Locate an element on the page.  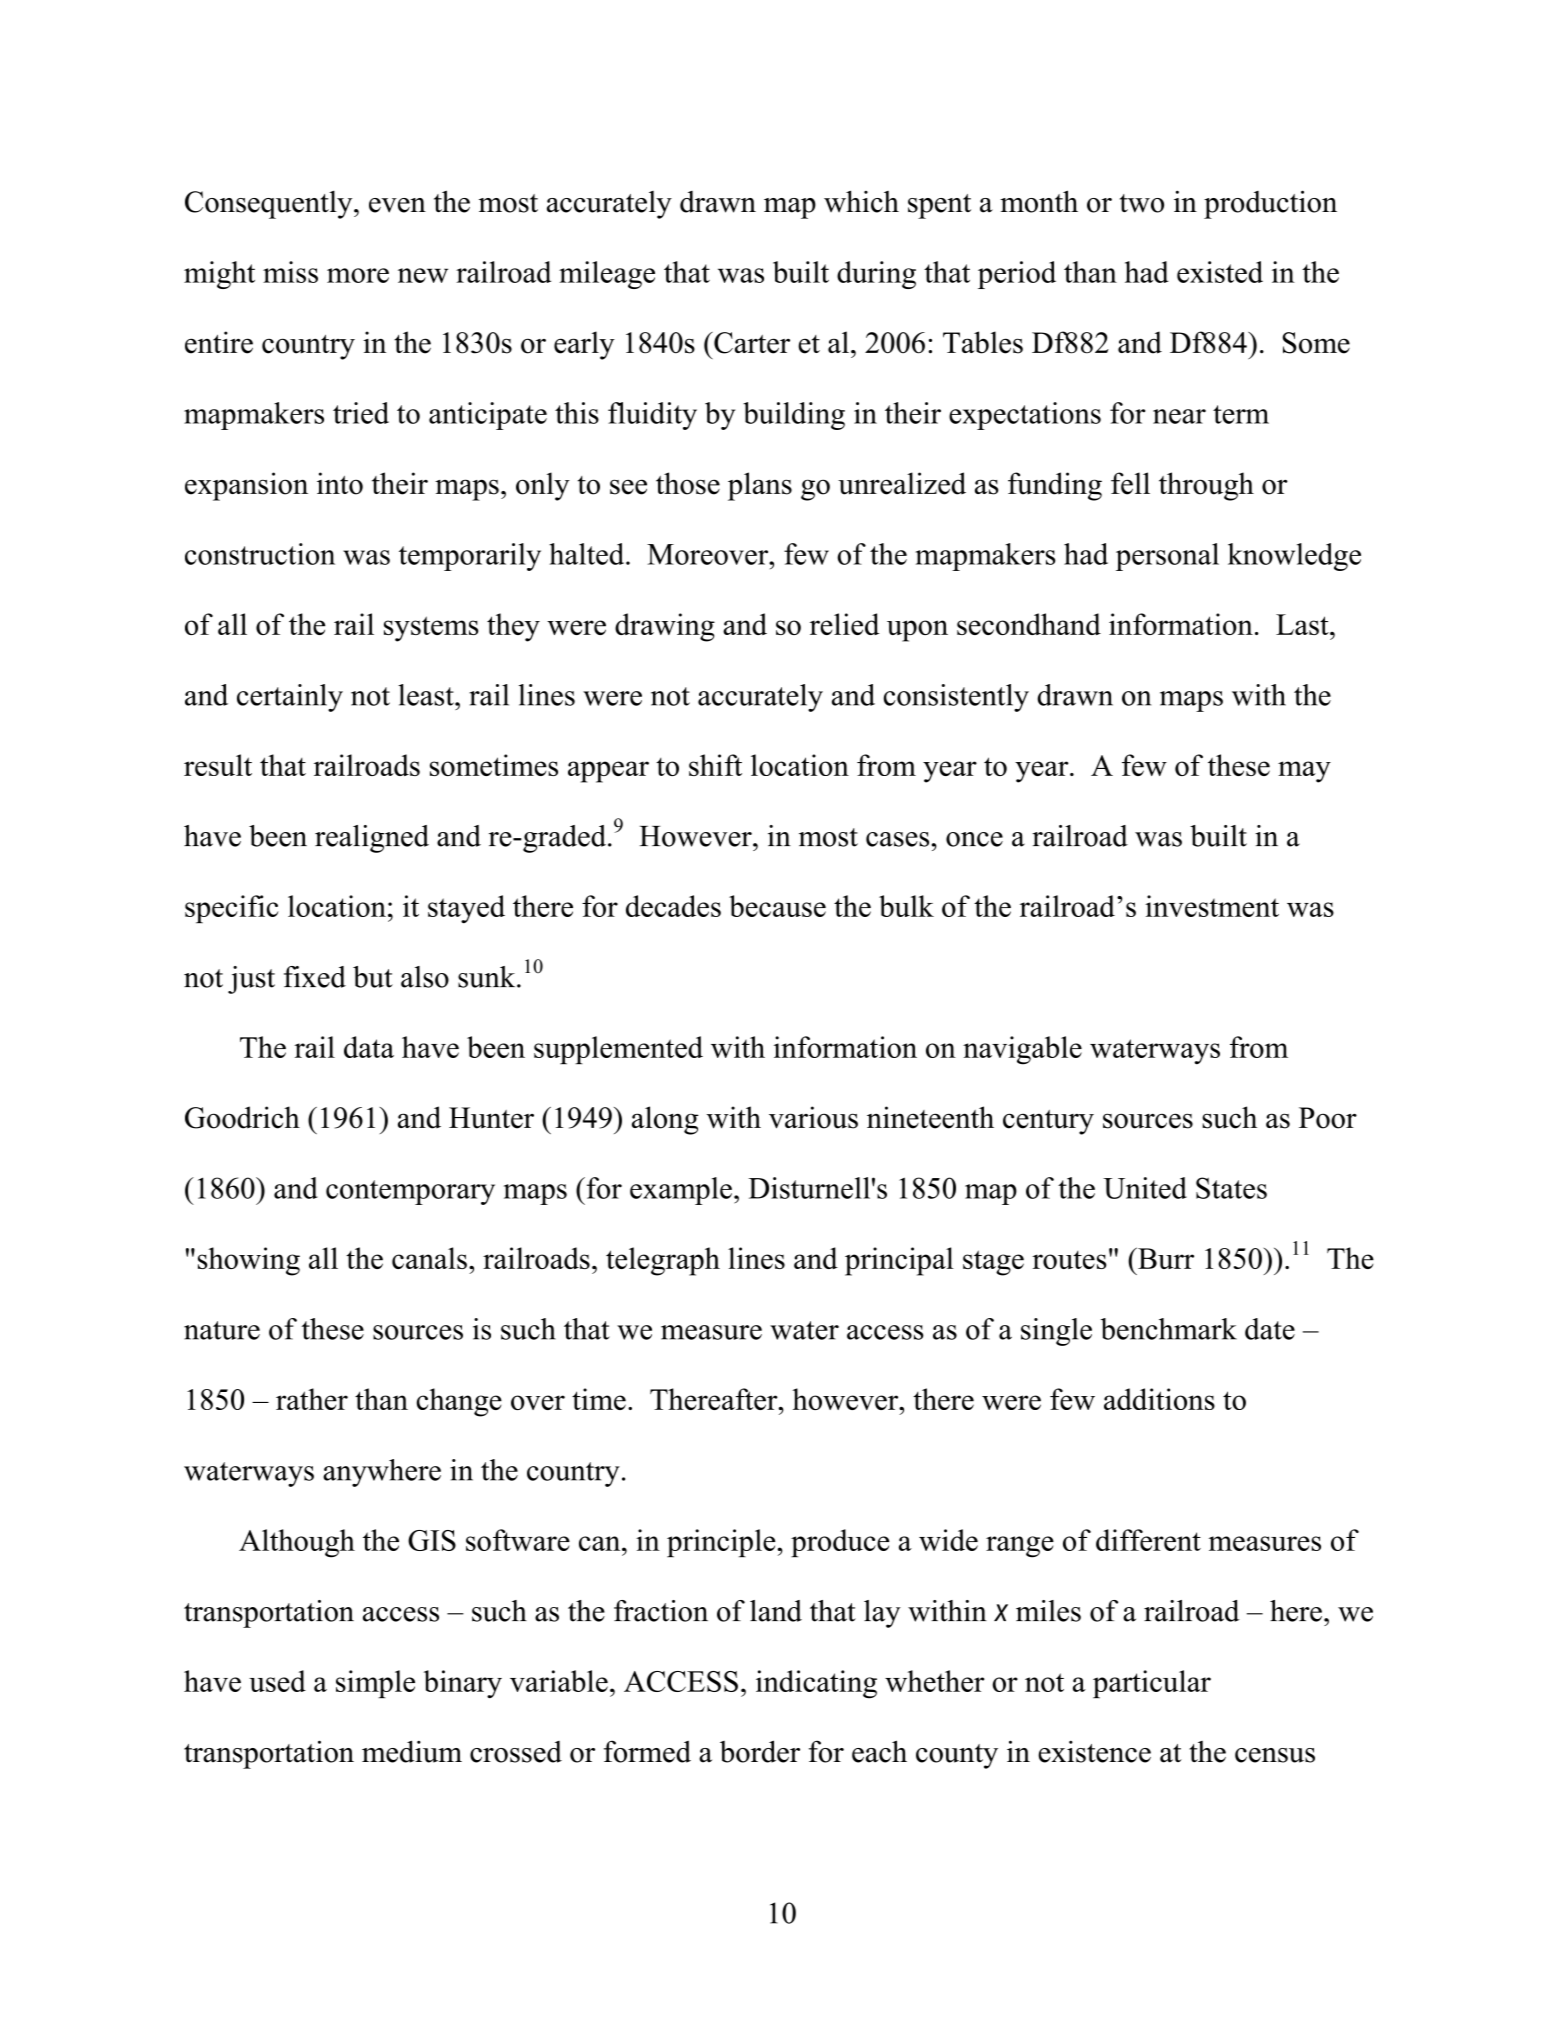
but is located at coordinates (373, 977).
